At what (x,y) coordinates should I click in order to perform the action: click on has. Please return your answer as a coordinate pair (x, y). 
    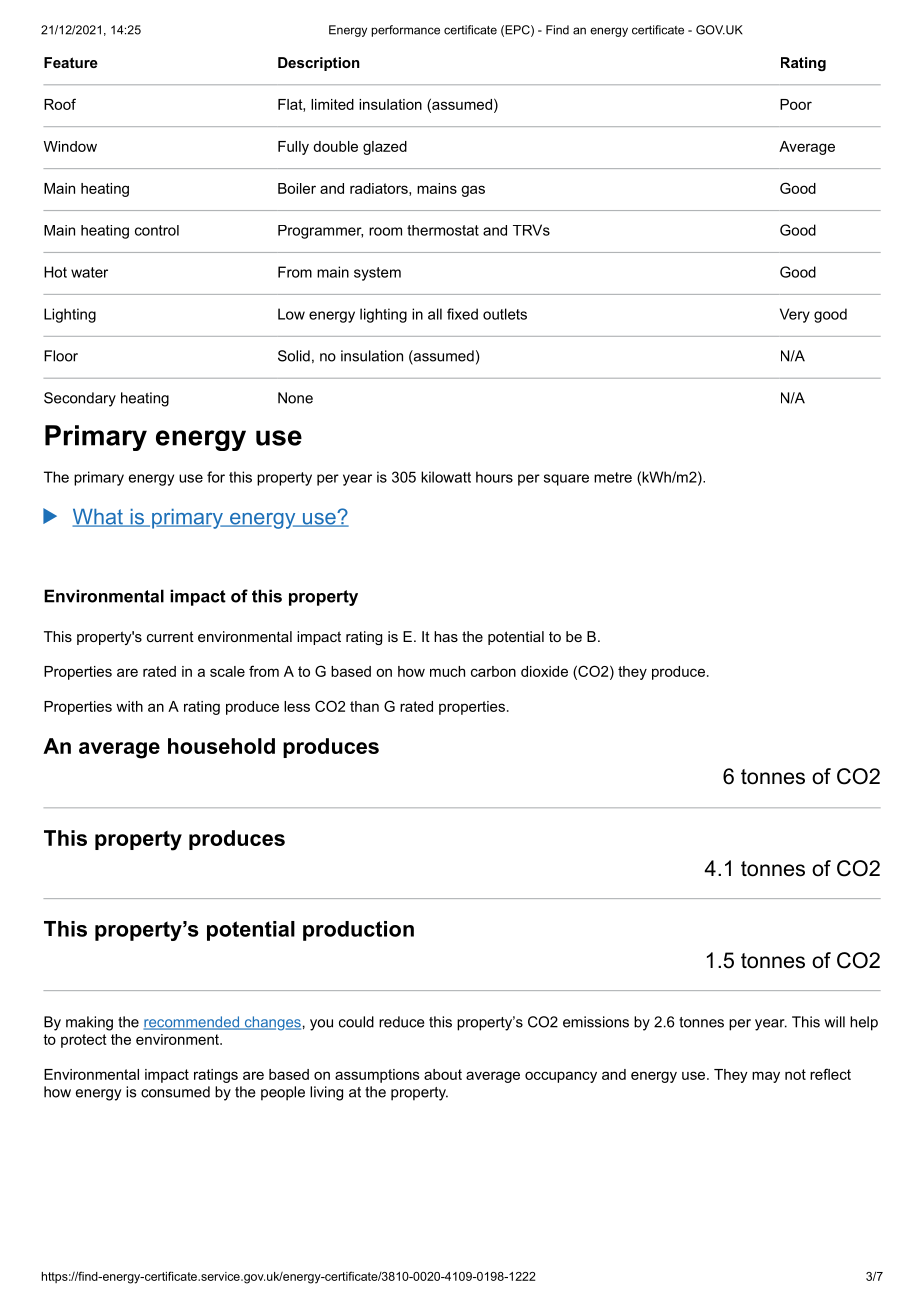
    Looking at the image, I should click on (446, 636).
